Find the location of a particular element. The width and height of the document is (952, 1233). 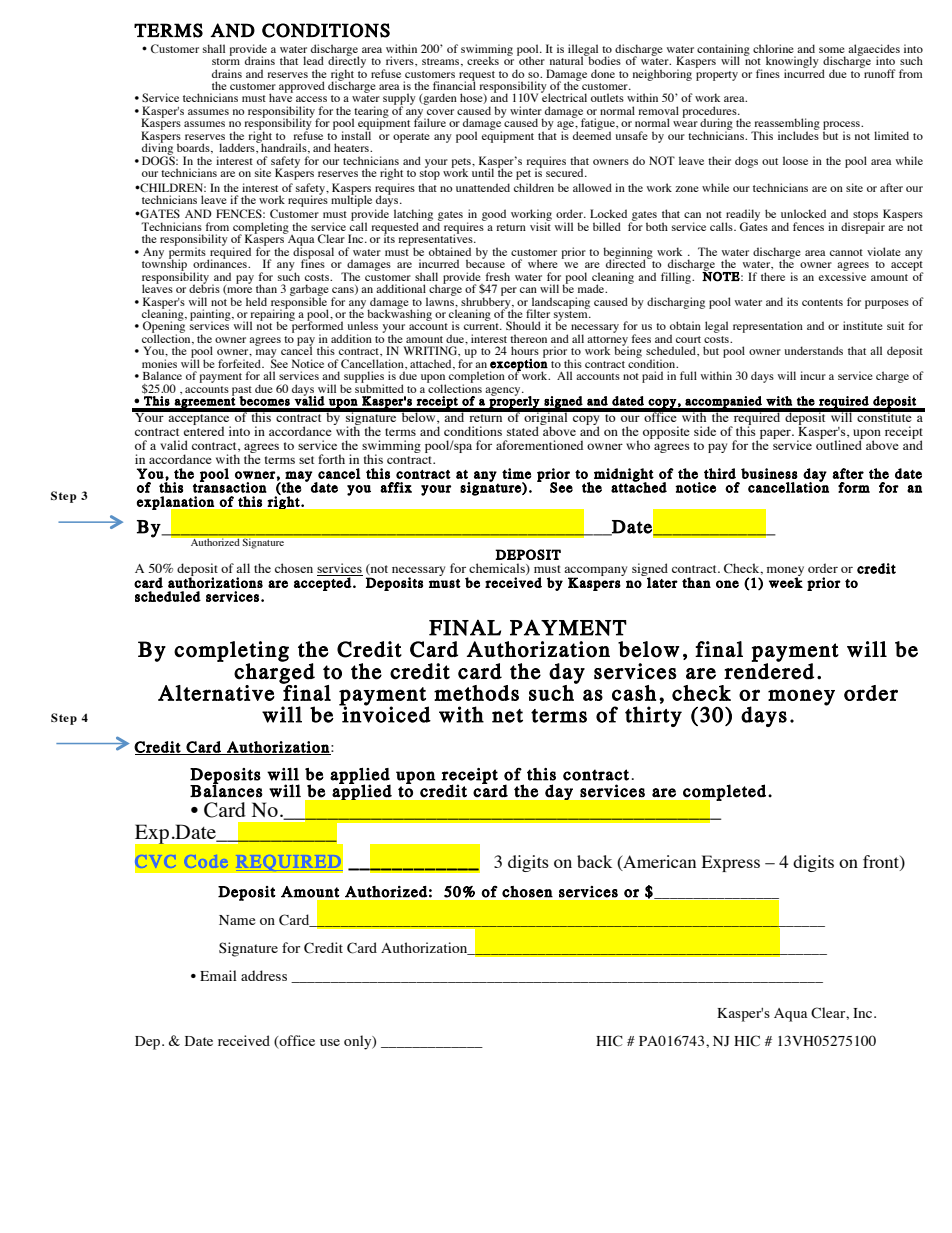

transaction is located at coordinates (230, 486).
